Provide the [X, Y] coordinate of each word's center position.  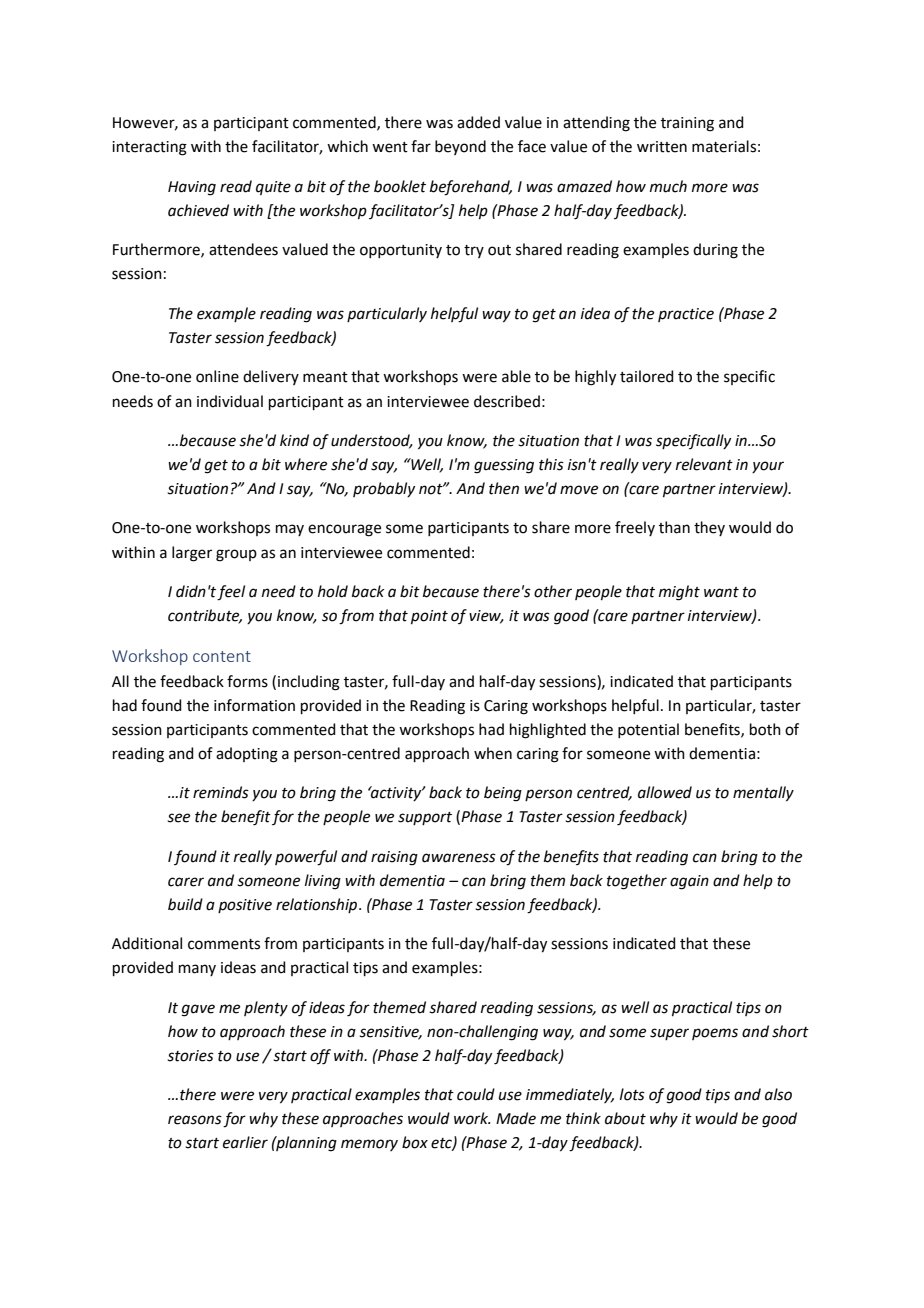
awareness [459, 858]
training [687, 124]
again [689, 882]
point [429, 617]
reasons [195, 1120]
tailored [647, 376]
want [721, 592]
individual [230, 401]
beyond [460, 147]
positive [245, 906]
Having [192, 188]
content [222, 656]
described [507, 401]
